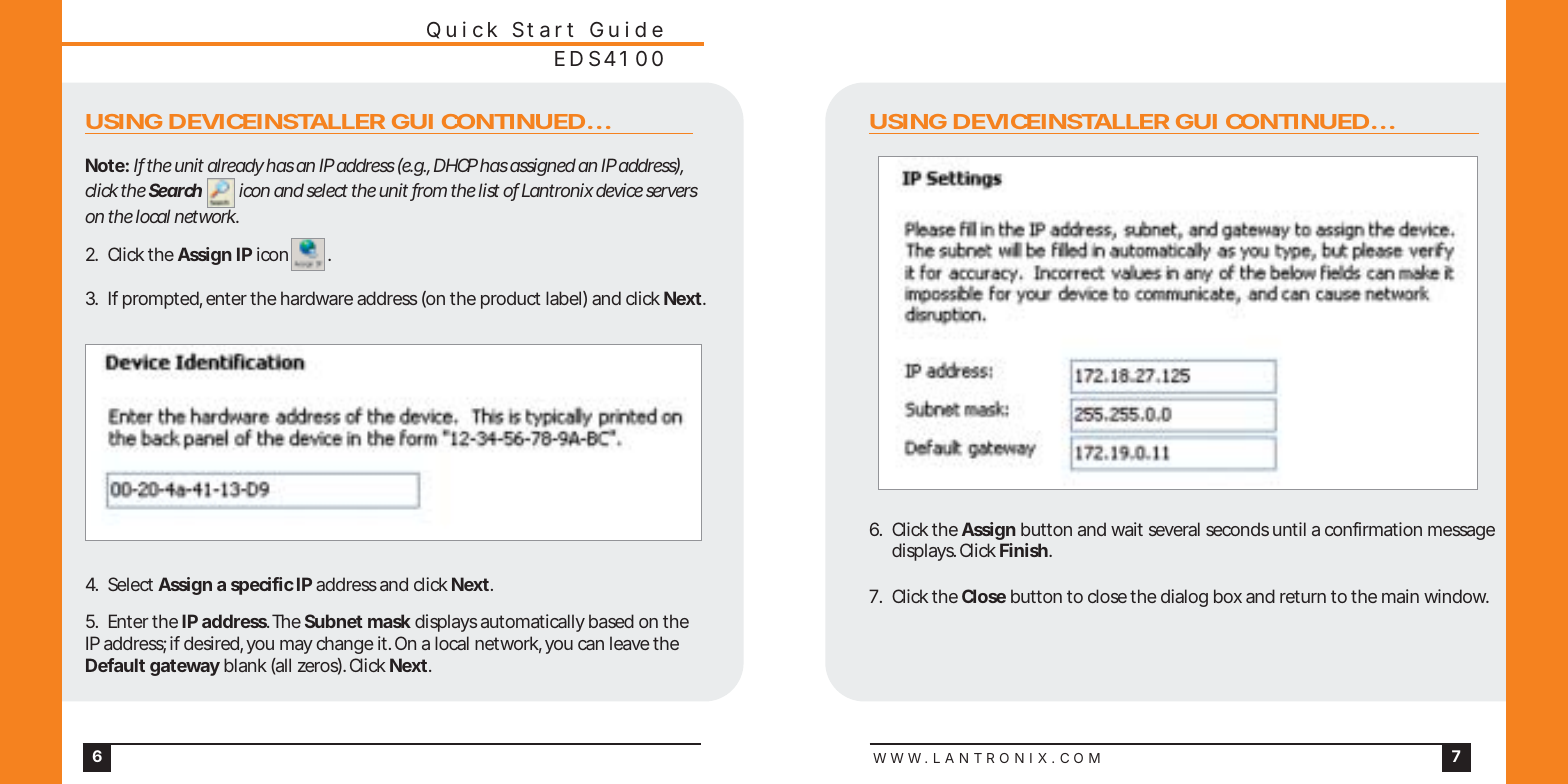 Image resolution: width=1568 pixels, height=784 pixels. What do you see at coordinates (1024, 550) in the page?
I see `Finish` at bounding box center [1024, 550].
